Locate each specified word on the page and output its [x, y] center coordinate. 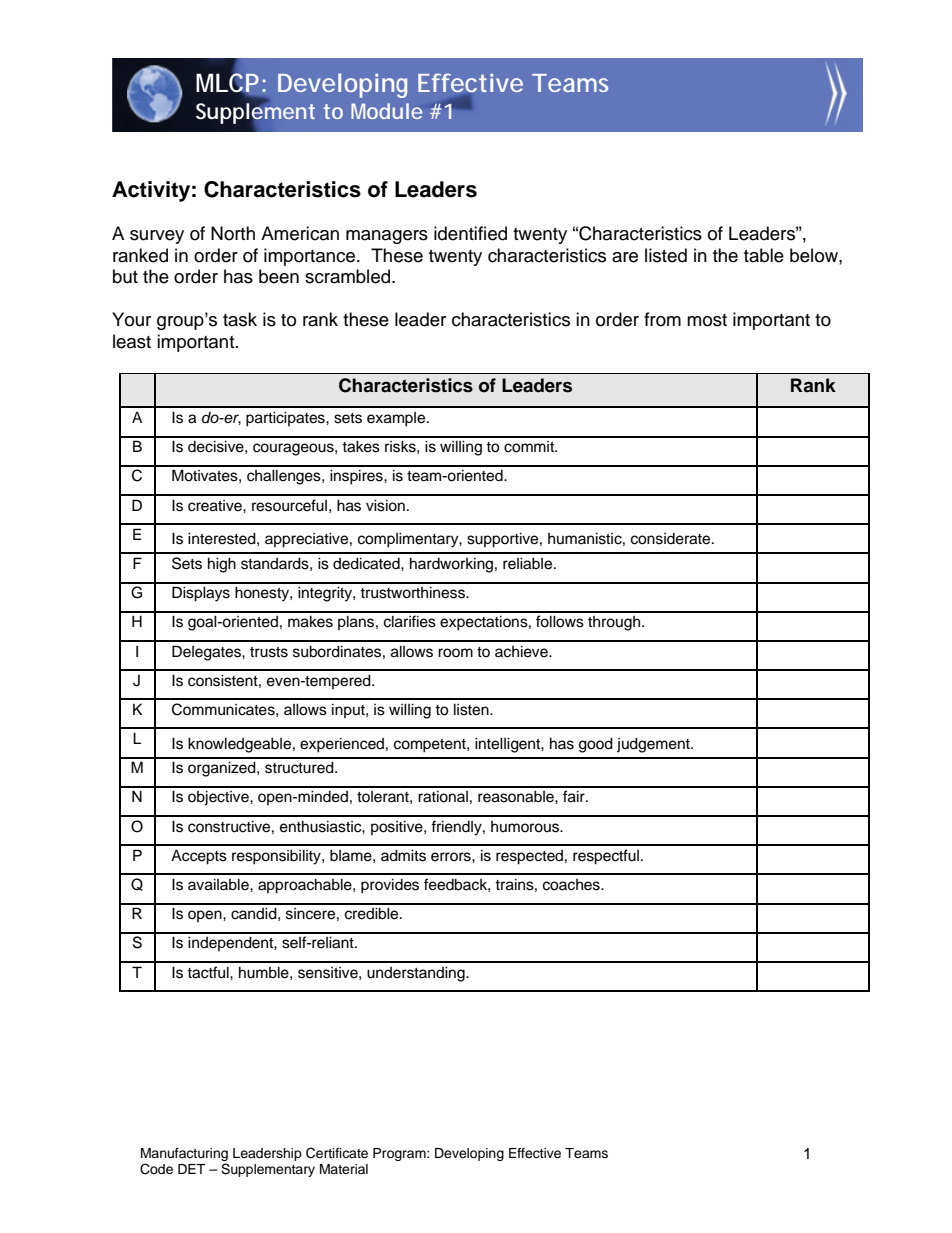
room [455, 653]
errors [452, 857]
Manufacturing [184, 1154]
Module [386, 111]
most [707, 320]
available [219, 884]
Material [344, 1169]
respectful [606, 857]
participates [286, 419]
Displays [201, 594]
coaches [572, 885]
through [615, 623]
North [233, 233]
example [397, 419]
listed [666, 255]
